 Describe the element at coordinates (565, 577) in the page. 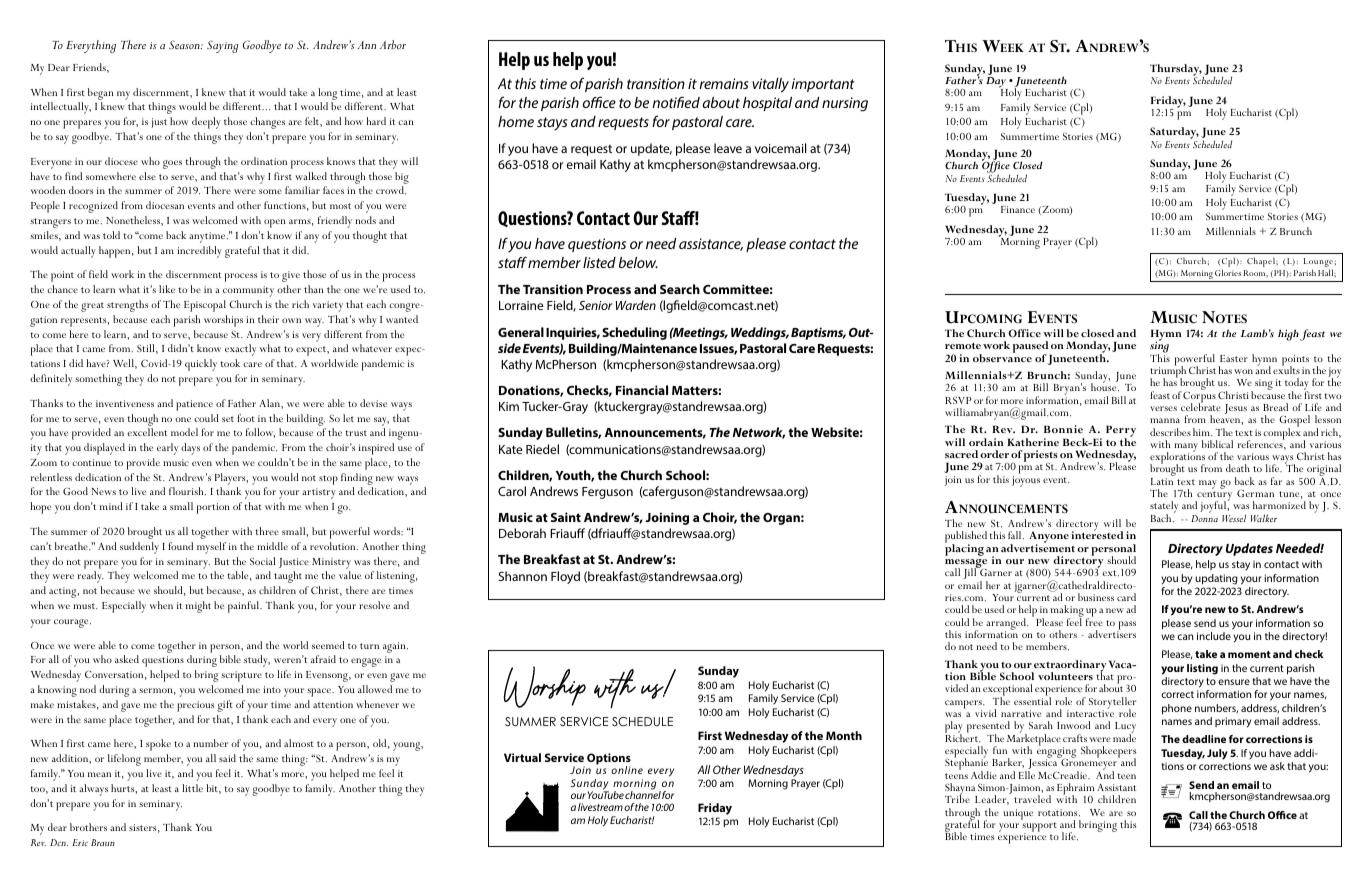

I see `Floyd` at that location.
